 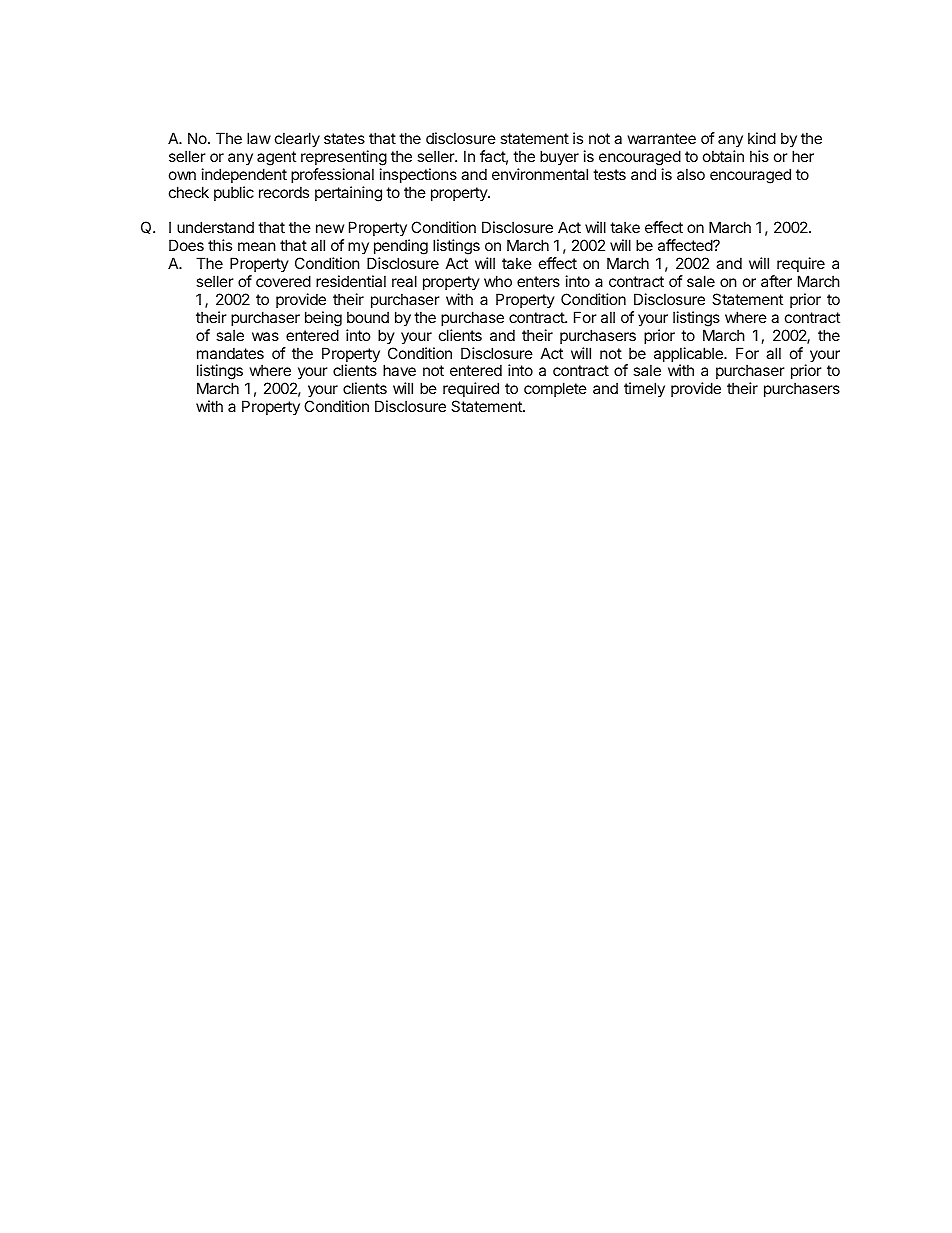 What do you see at coordinates (559, 157) in the image?
I see `buyer` at bounding box center [559, 157].
